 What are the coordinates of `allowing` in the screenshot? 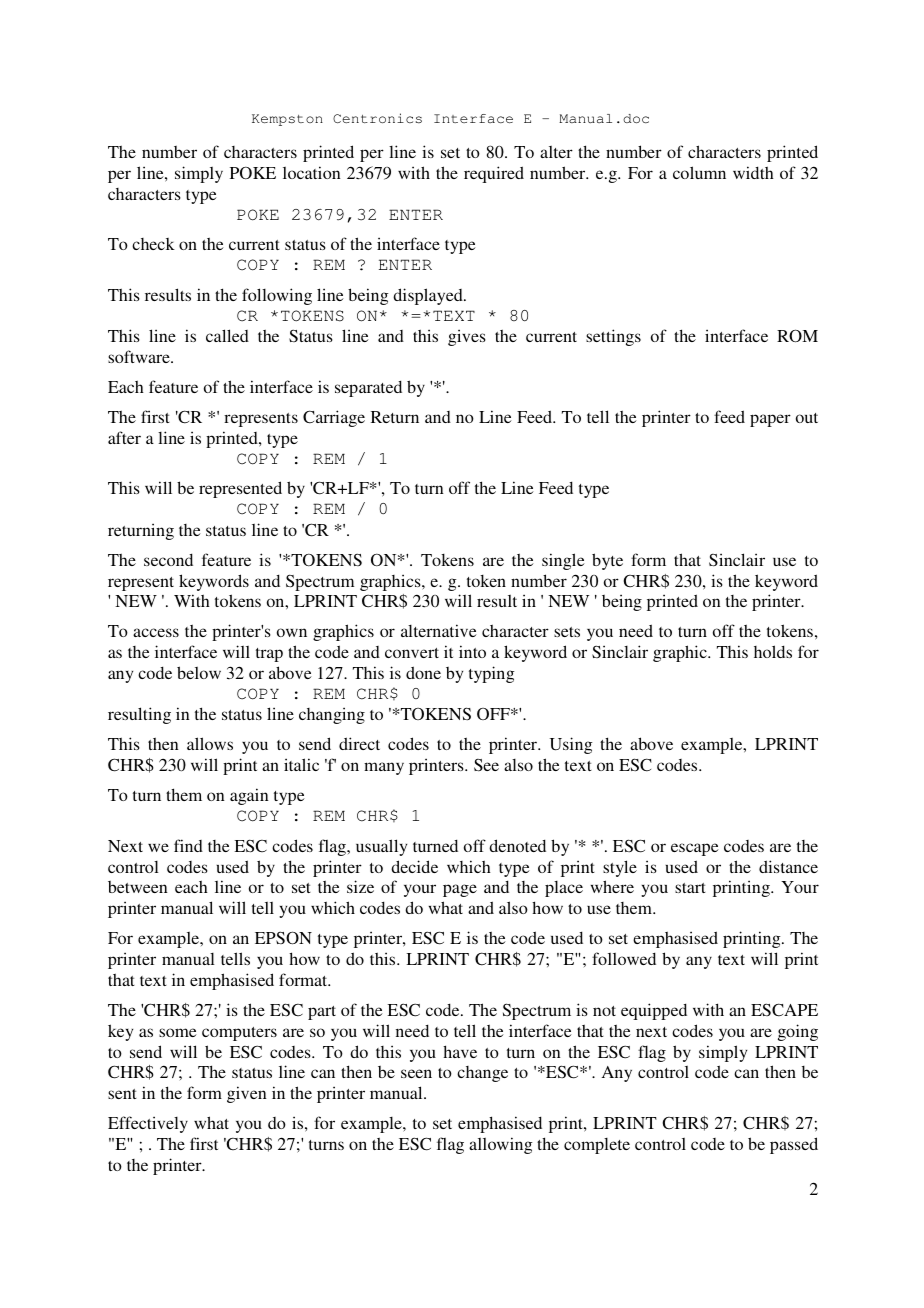 It's located at (501, 1145).
